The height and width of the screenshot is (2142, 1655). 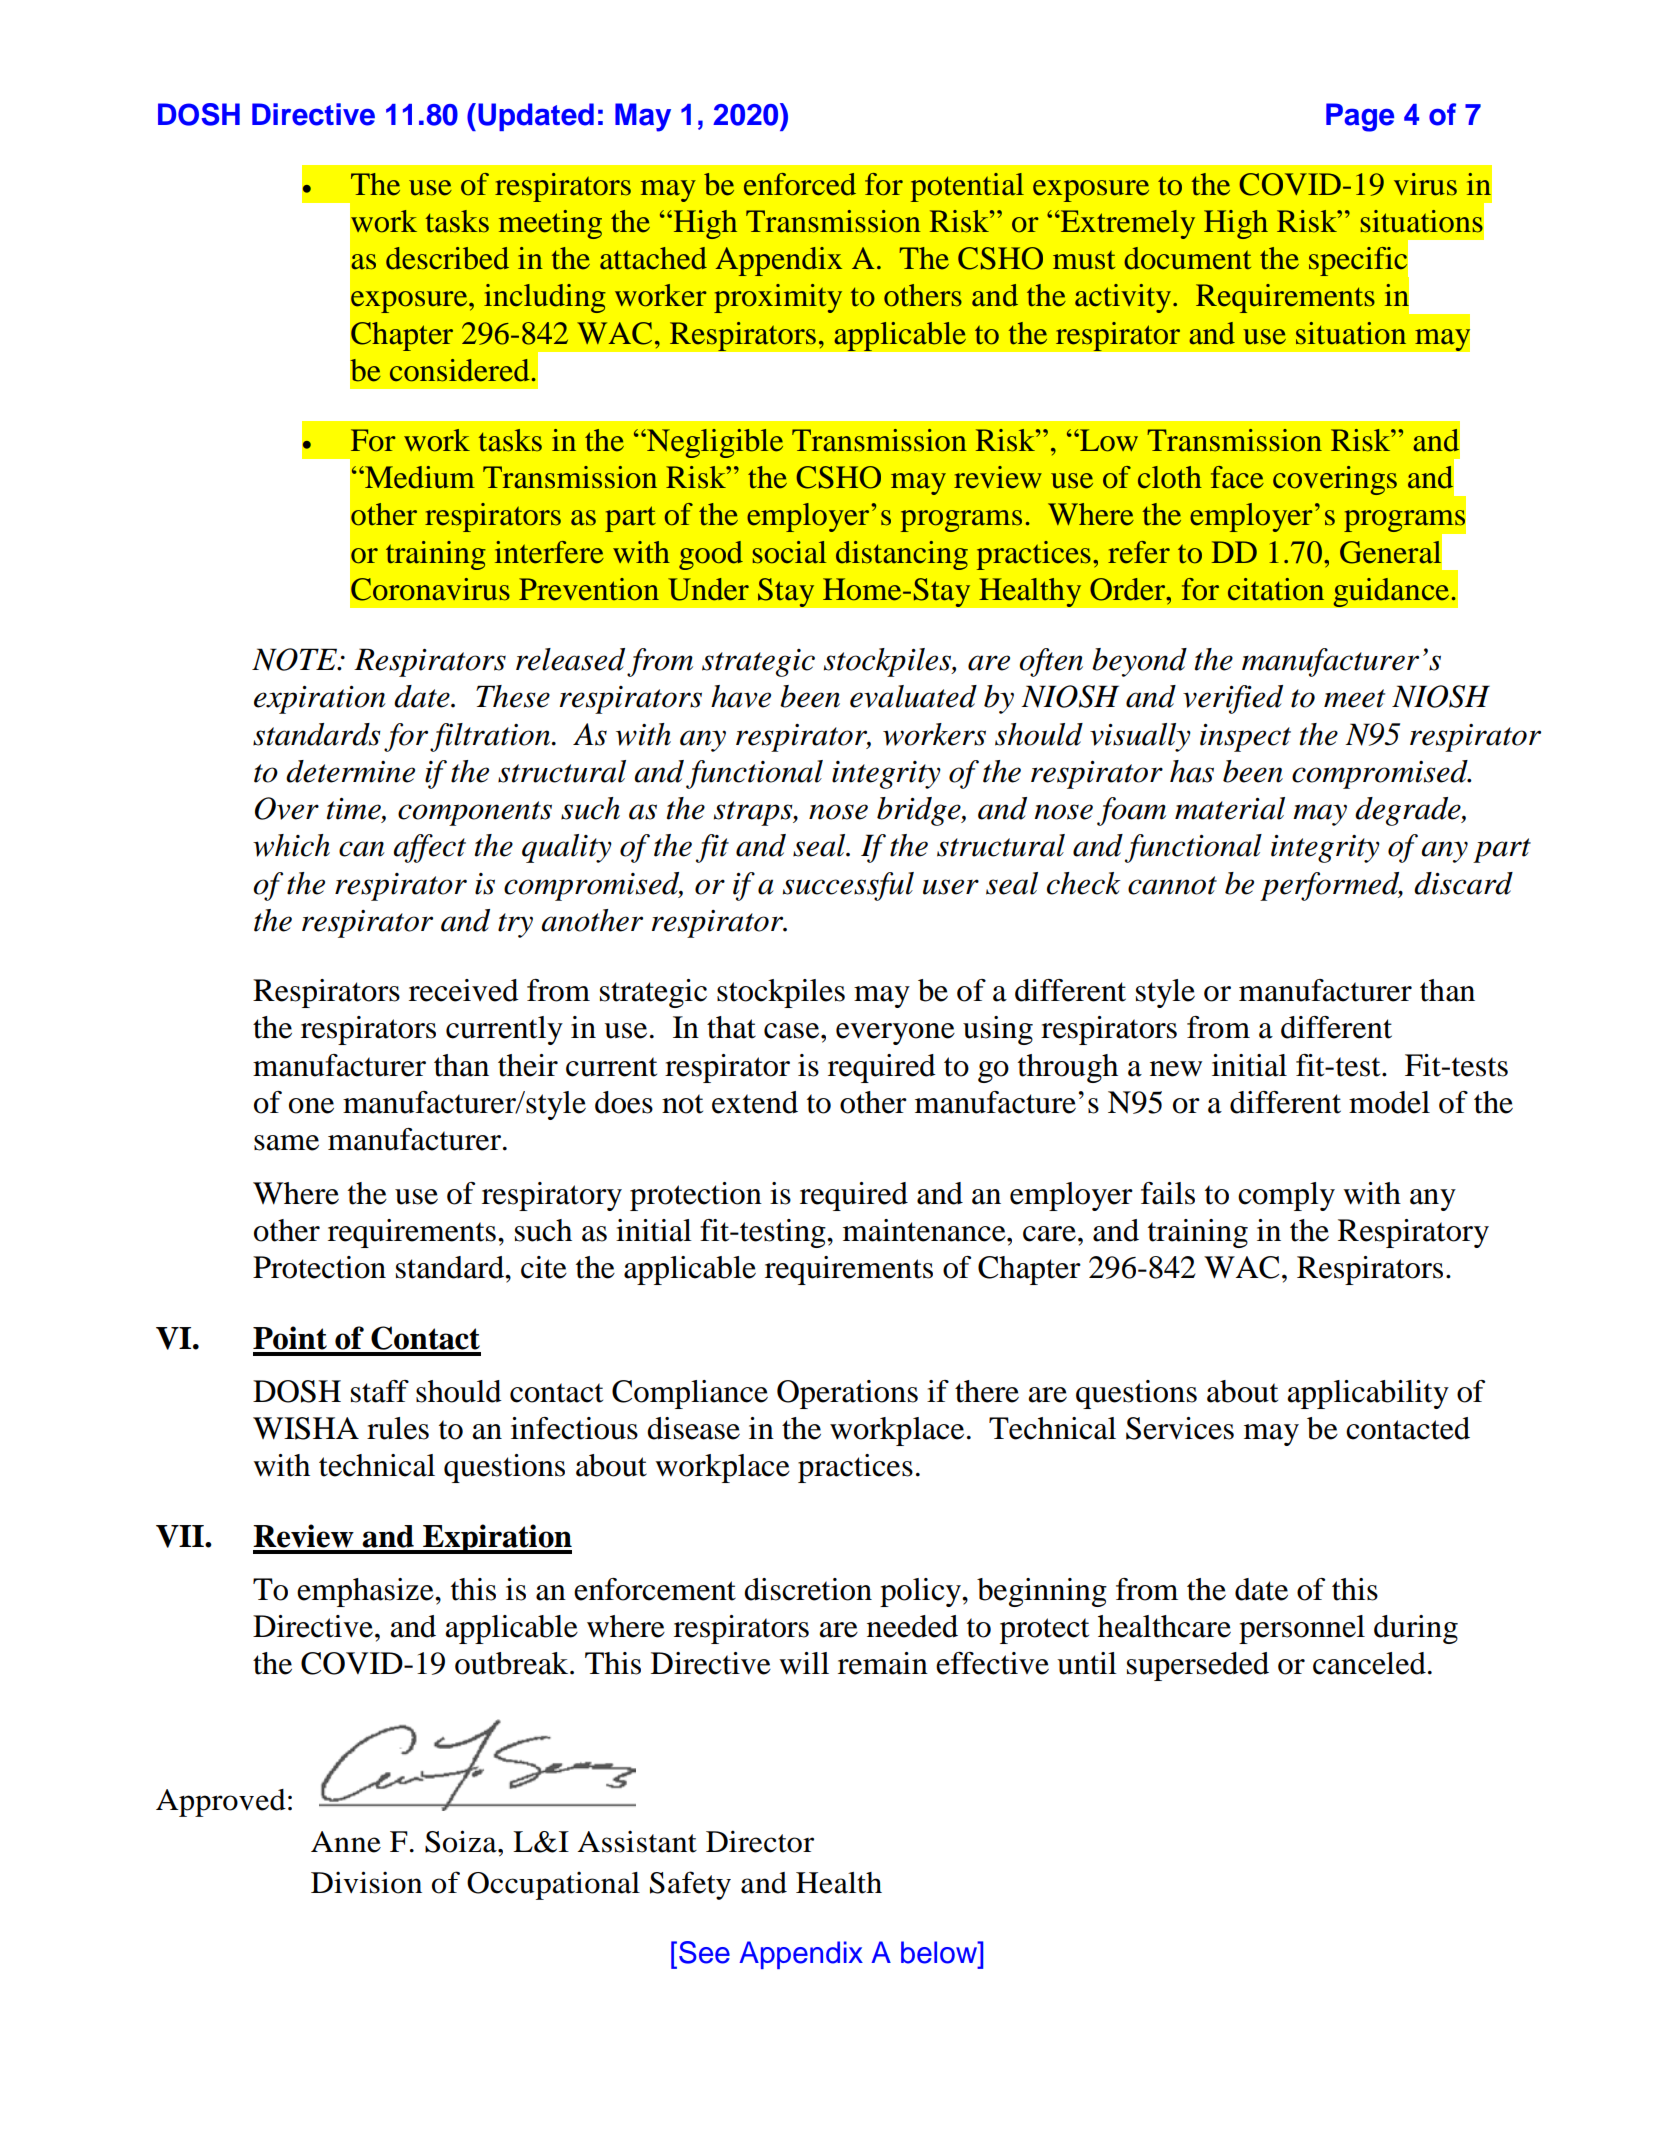 What do you see at coordinates (793, 1031) in the screenshot?
I see `case` at bounding box center [793, 1031].
